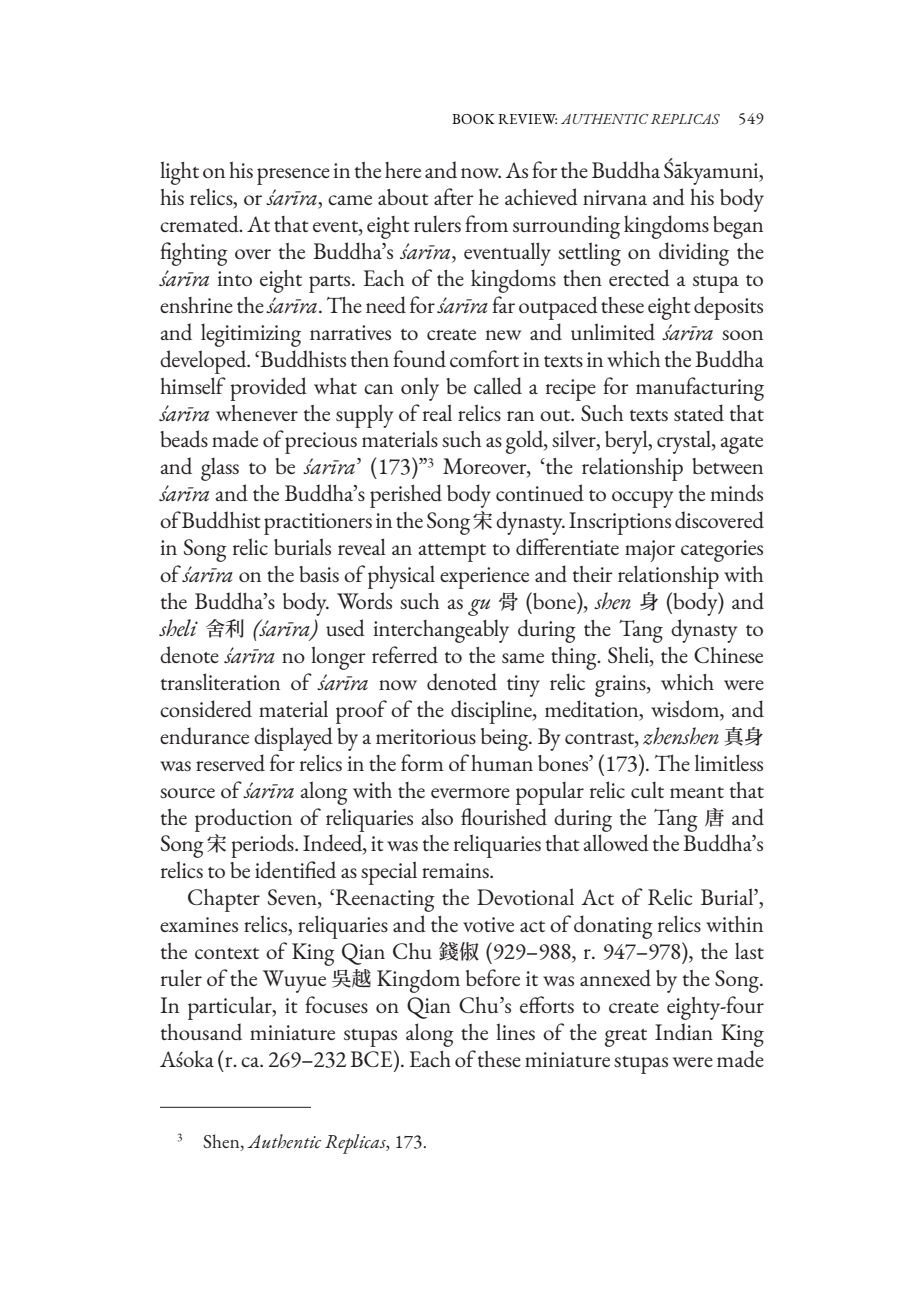 This document has width=924, height=1305. Describe the element at coordinates (293, 176) in the document. I see `presence` at that location.
